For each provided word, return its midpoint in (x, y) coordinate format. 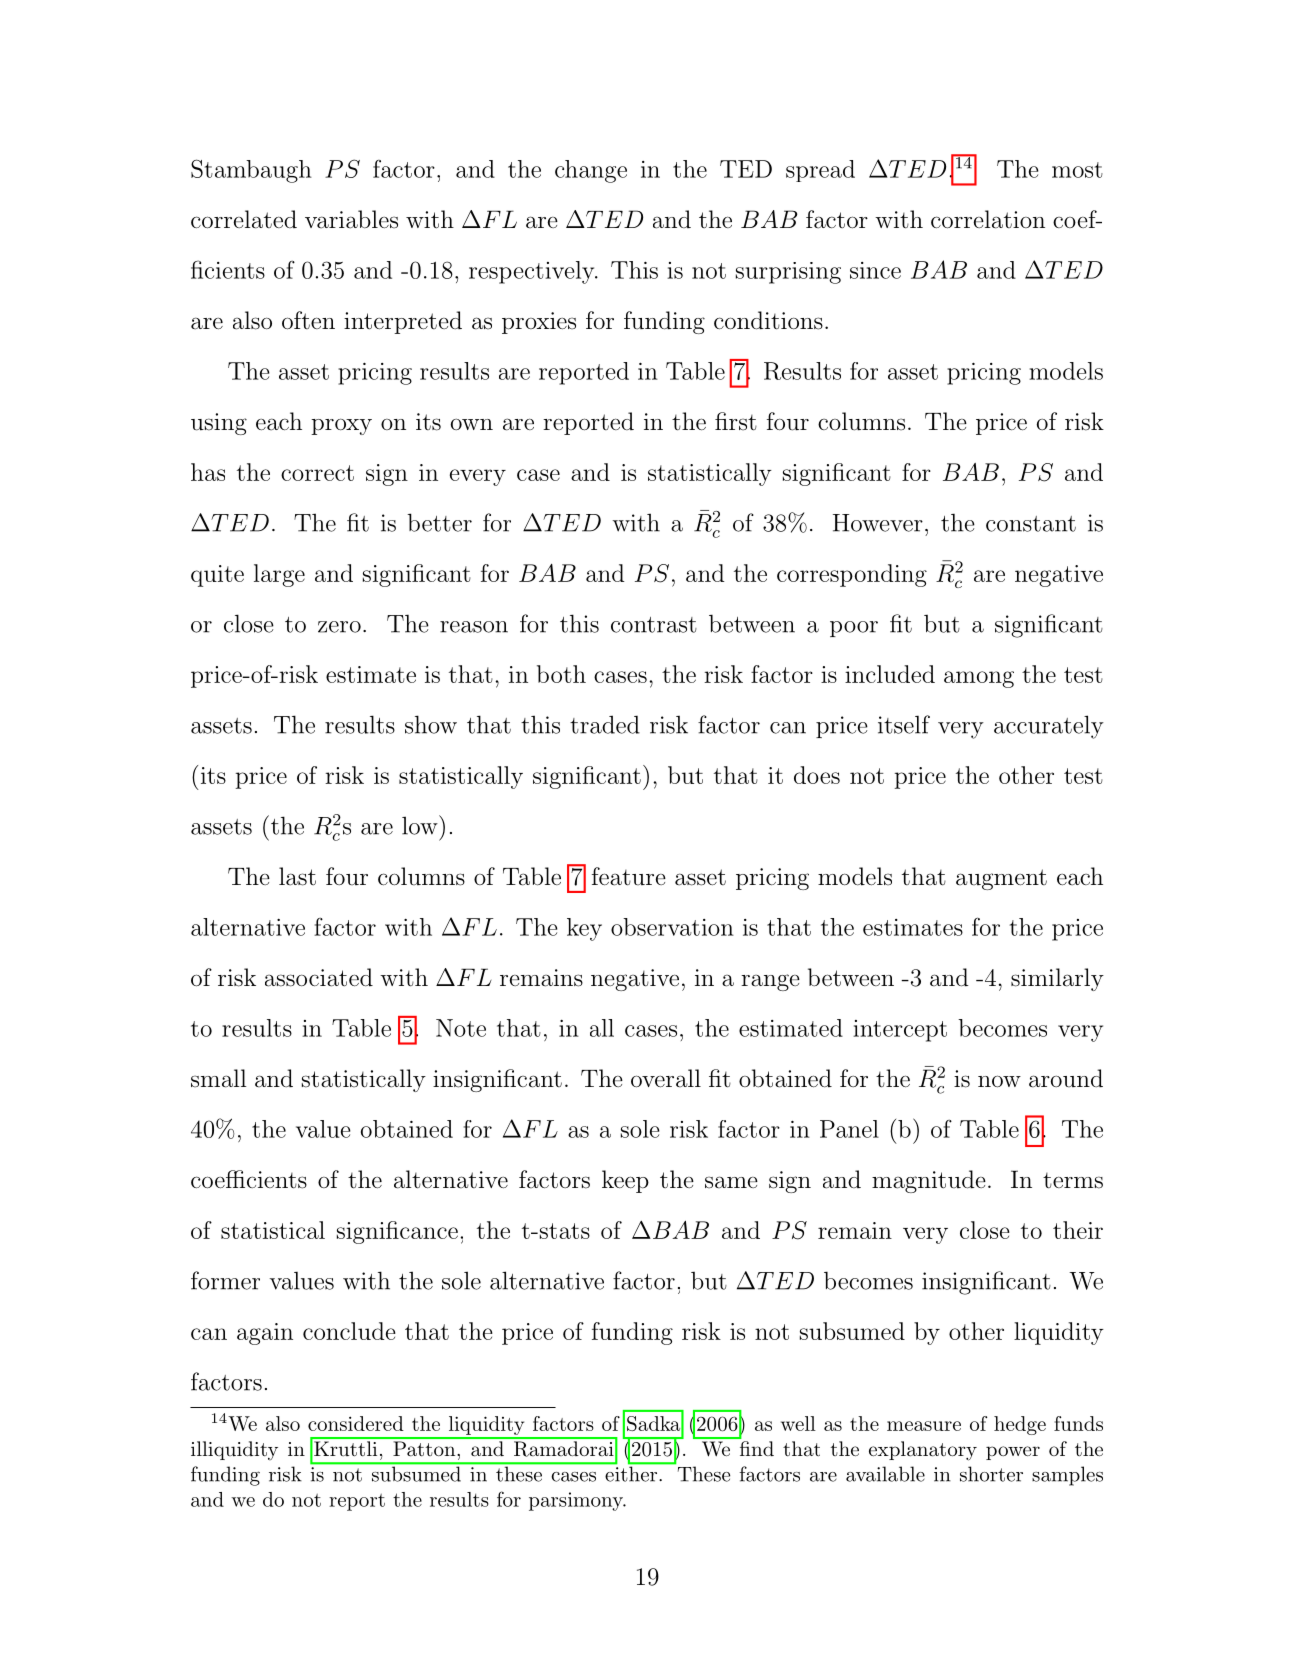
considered (356, 1423)
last (297, 876)
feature (629, 876)
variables (351, 219)
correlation (988, 219)
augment (1001, 879)
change (591, 171)
